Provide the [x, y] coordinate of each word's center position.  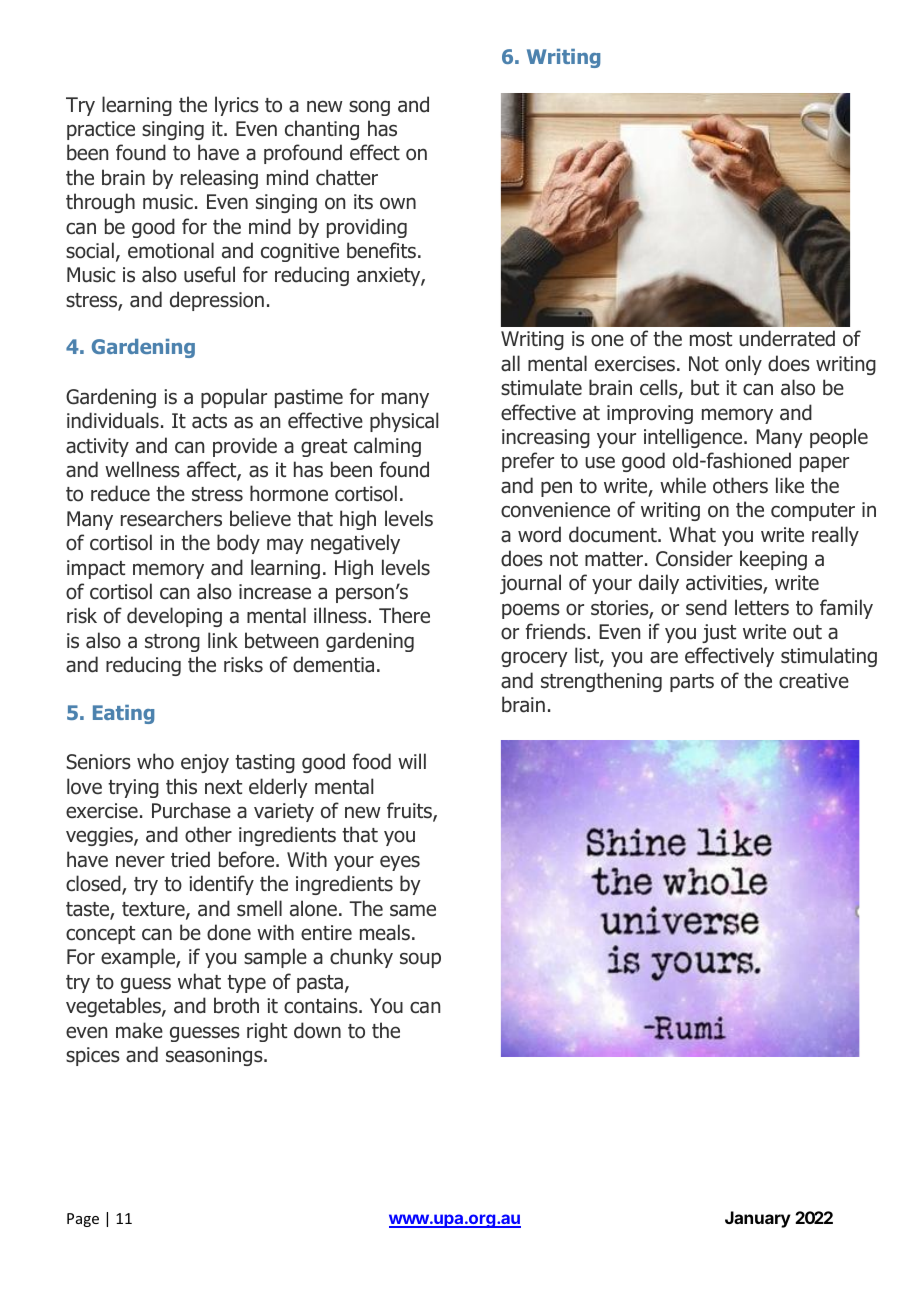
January [758, 1219]
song [369, 108]
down [317, 1030]
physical [404, 422]
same [413, 910]
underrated [787, 338]
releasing [219, 179]
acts [209, 421]
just [719, 633]
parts [692, 683]
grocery [534, 659]
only [743, 365]
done [229, 932]
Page [83, 1220]
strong [172, 643]
